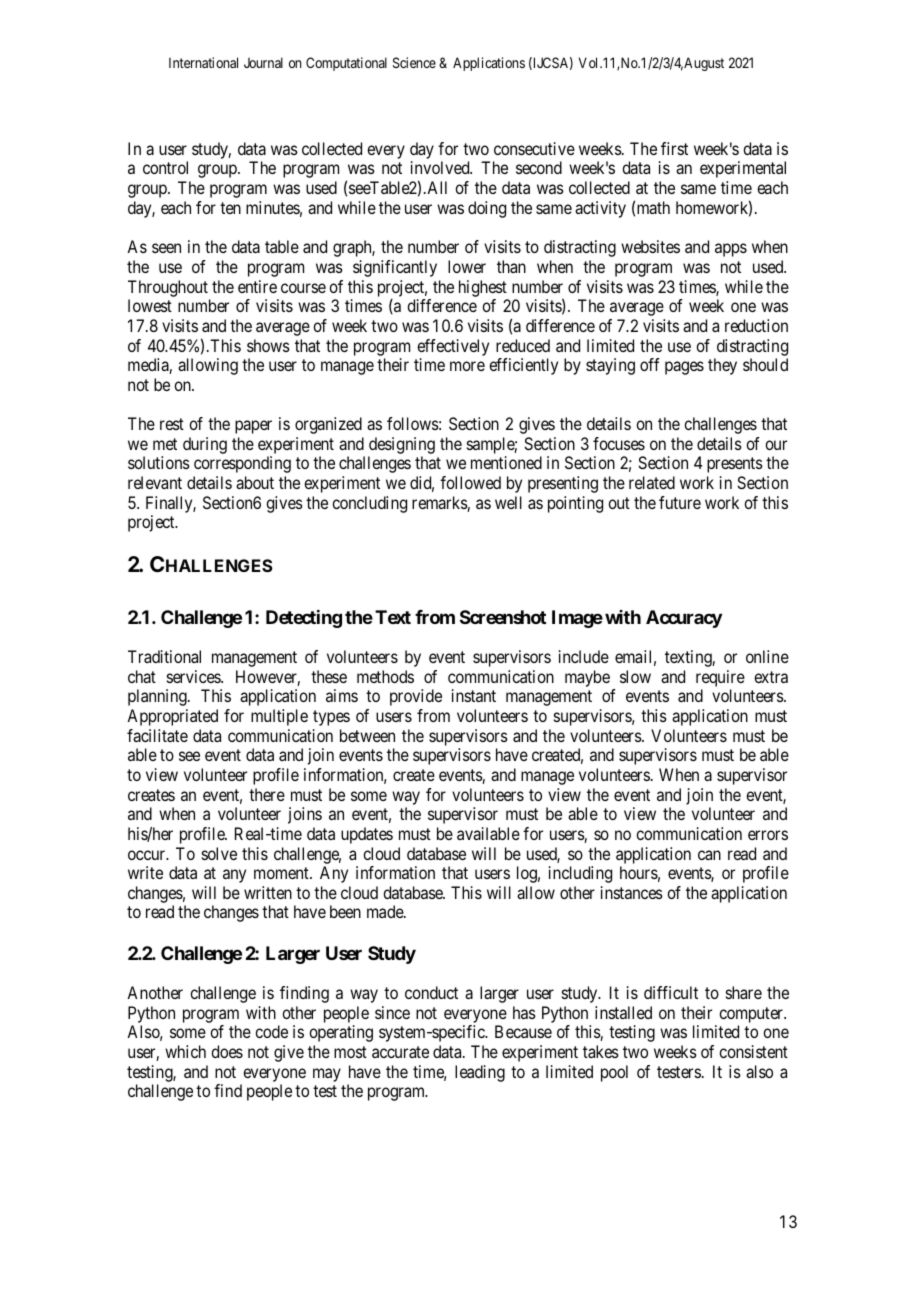 This screenshot has height=1308, width=924. What do you see at coordinates (753, 1051) in the screenshot?
I see `consistent` at bounding box center [753, 1051].
